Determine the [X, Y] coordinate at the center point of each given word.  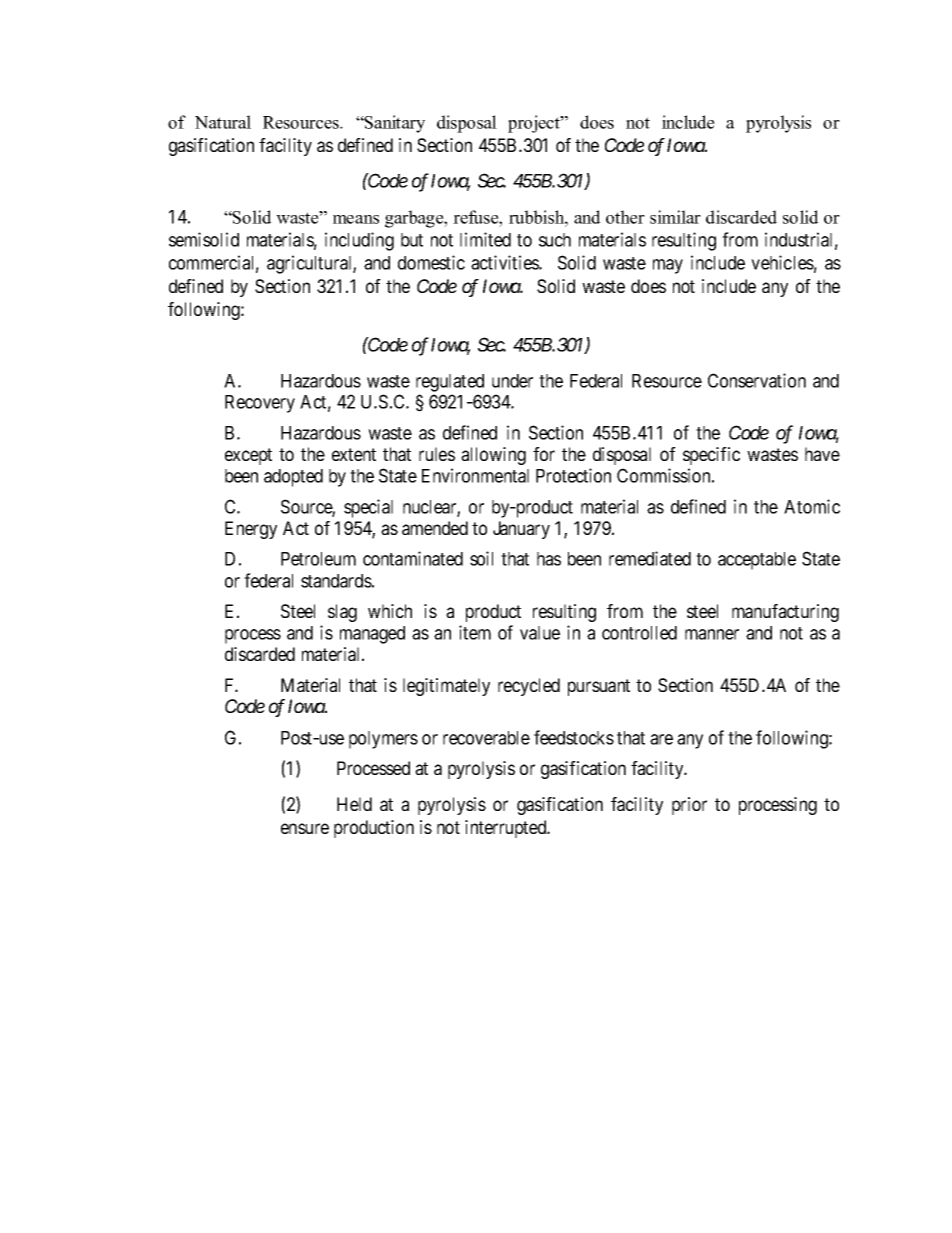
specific [711, 456]
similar [675, 217]
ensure [305, 828]
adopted [293, 478]
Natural [223, 122]
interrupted [507, 829]
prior [689, 806]
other [625, 217]
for [544, 454]
